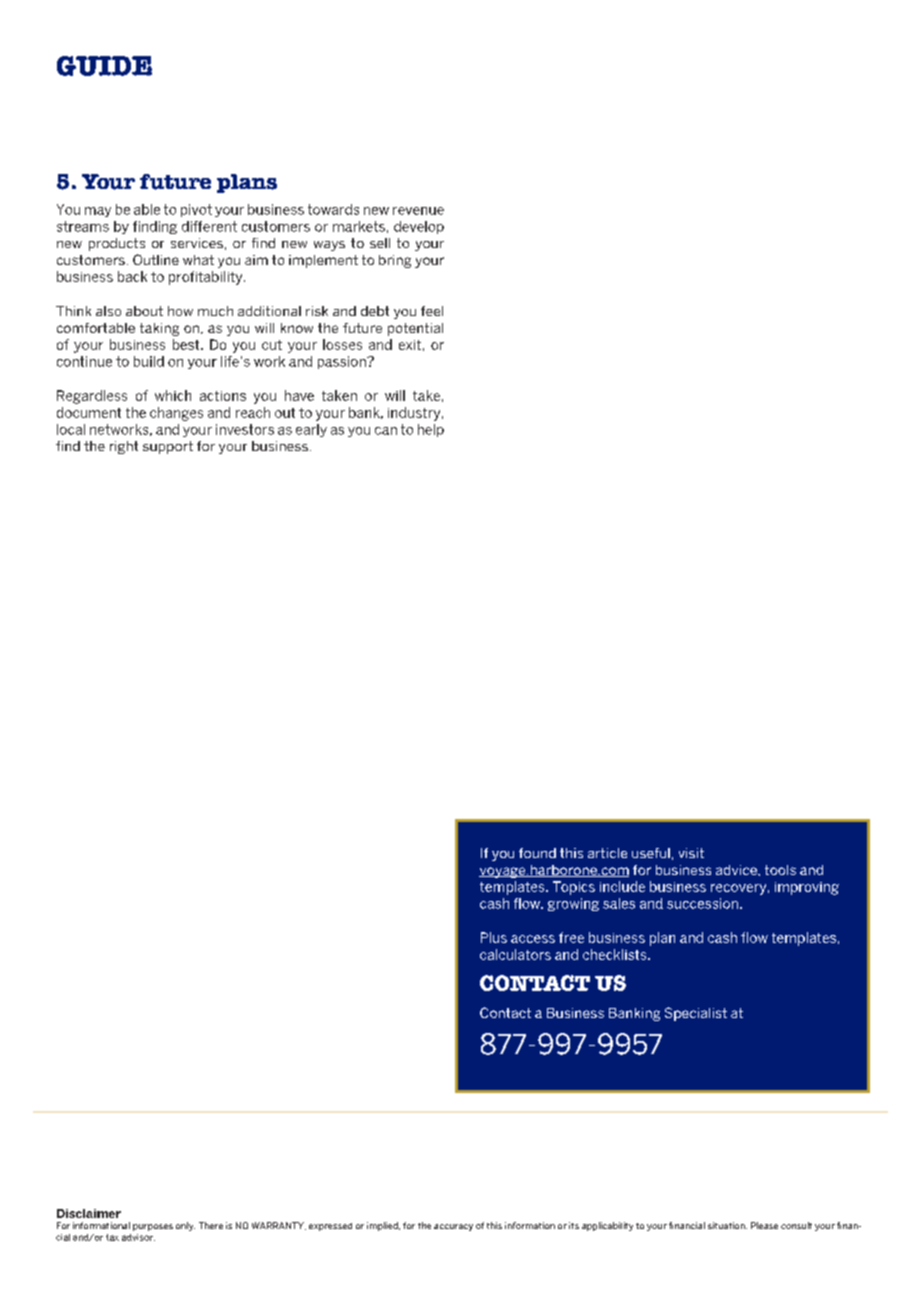 The height and width of the screenshot is (1308, 924). What do you see at coordinates (607, 853) in the screenshot?
I see `article` at bounding box center [607, 853].
